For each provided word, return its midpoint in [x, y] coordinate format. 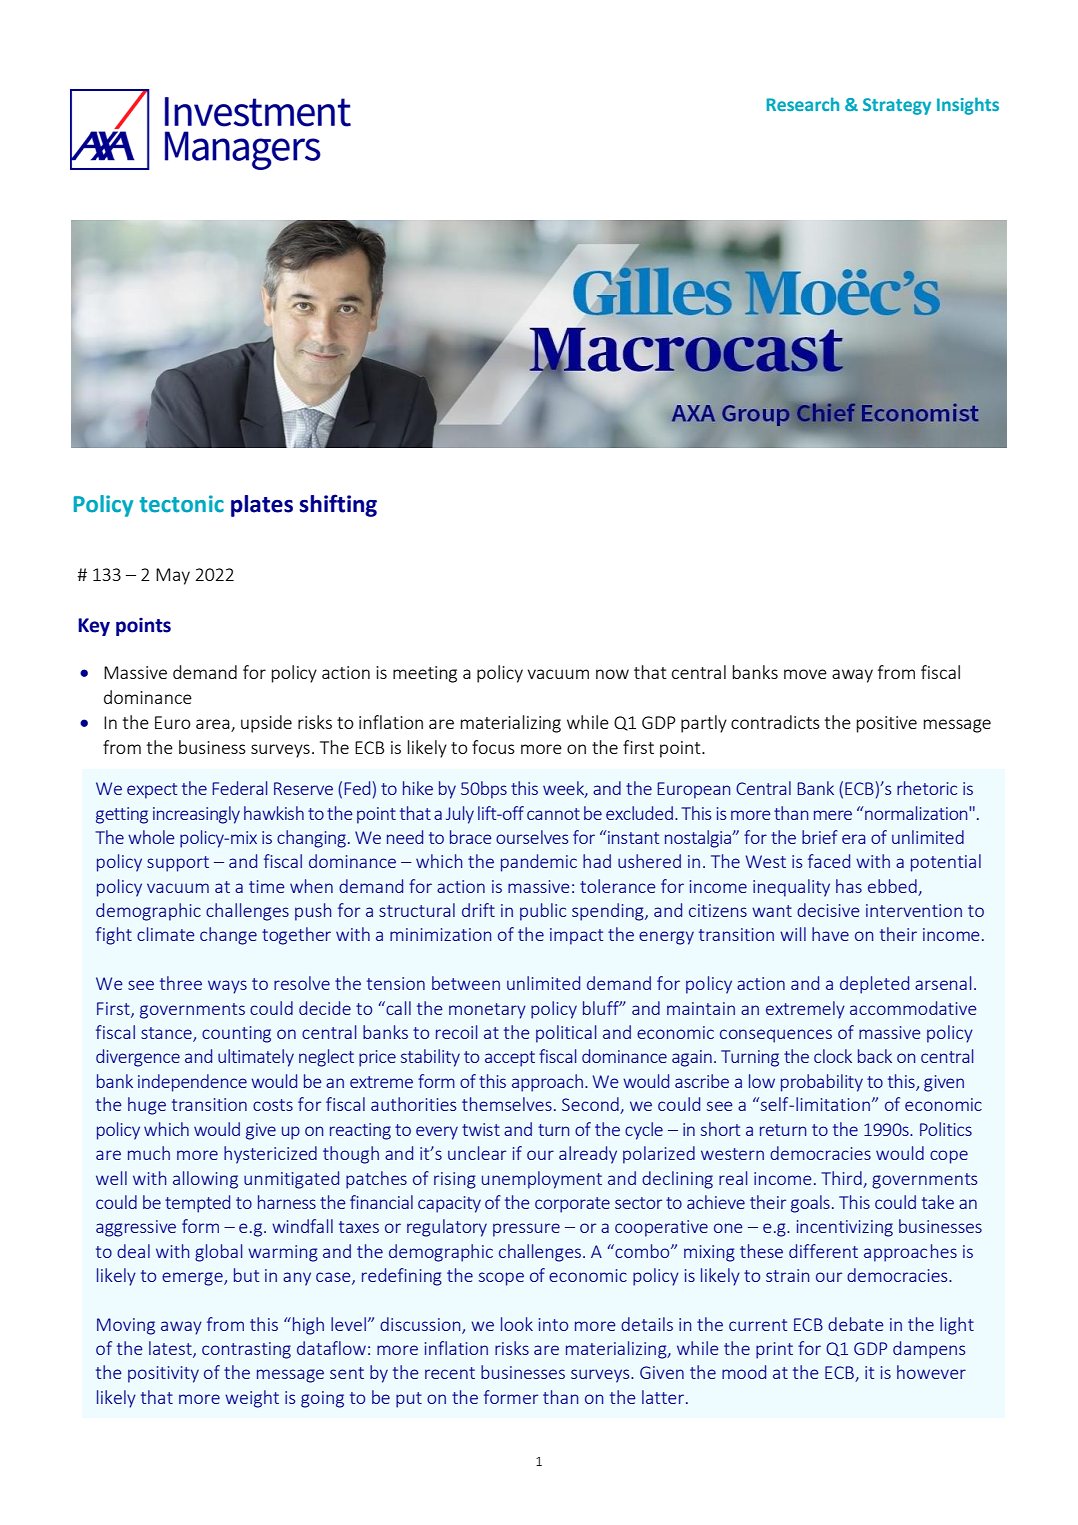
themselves [507, 1104]
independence [192, 1083]
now [612, 674]
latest [171, 1349]
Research [803, 104]
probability [822, 1083]
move [805, 674]
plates [262, 506]
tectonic [181, 504]
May [173, 576]
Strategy [897, 106]
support [178, 864]
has [849, 886]
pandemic [539, 863]
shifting [338, 505]
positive [887, 724]
